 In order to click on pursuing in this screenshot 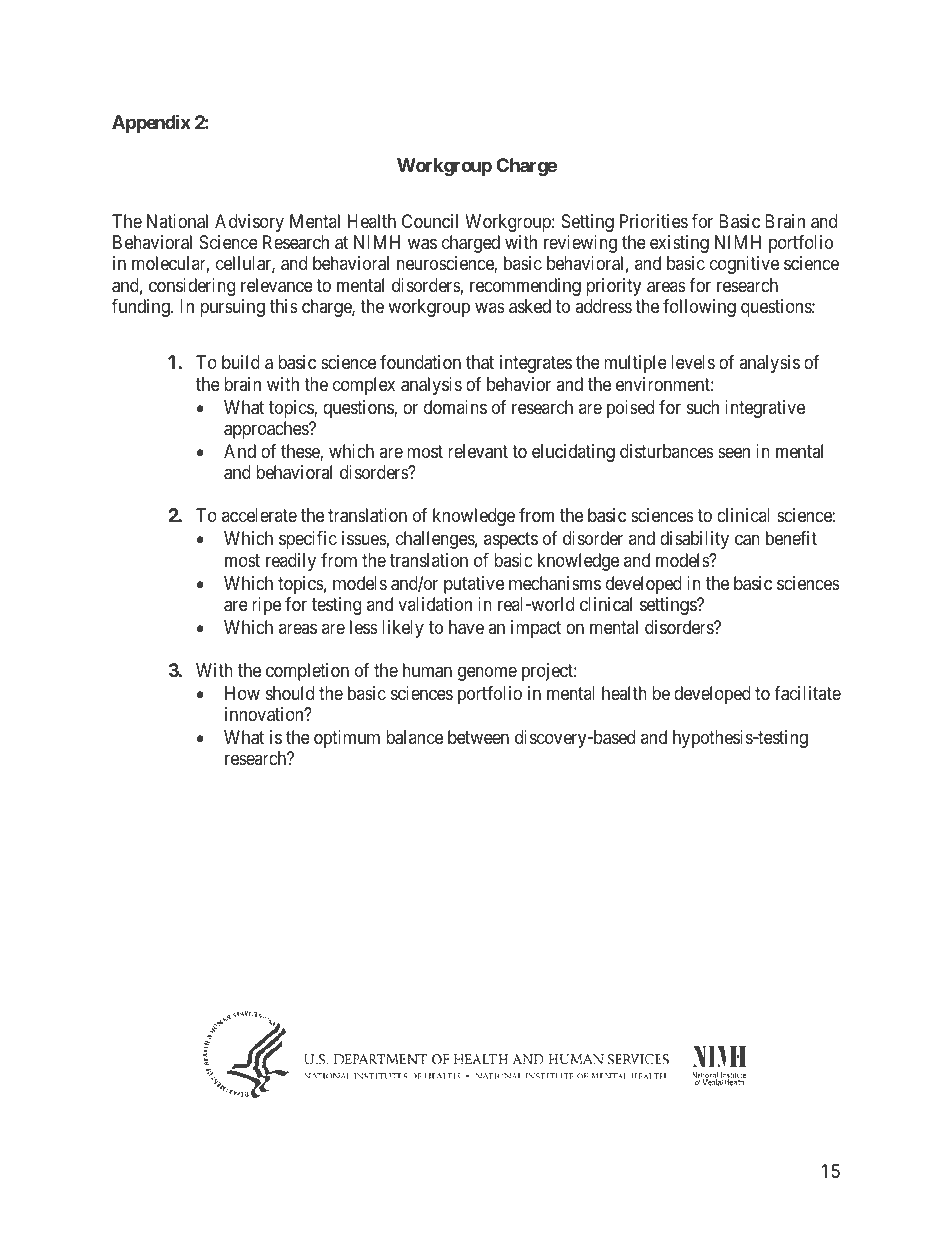, I will do `click(232, 308)`.
